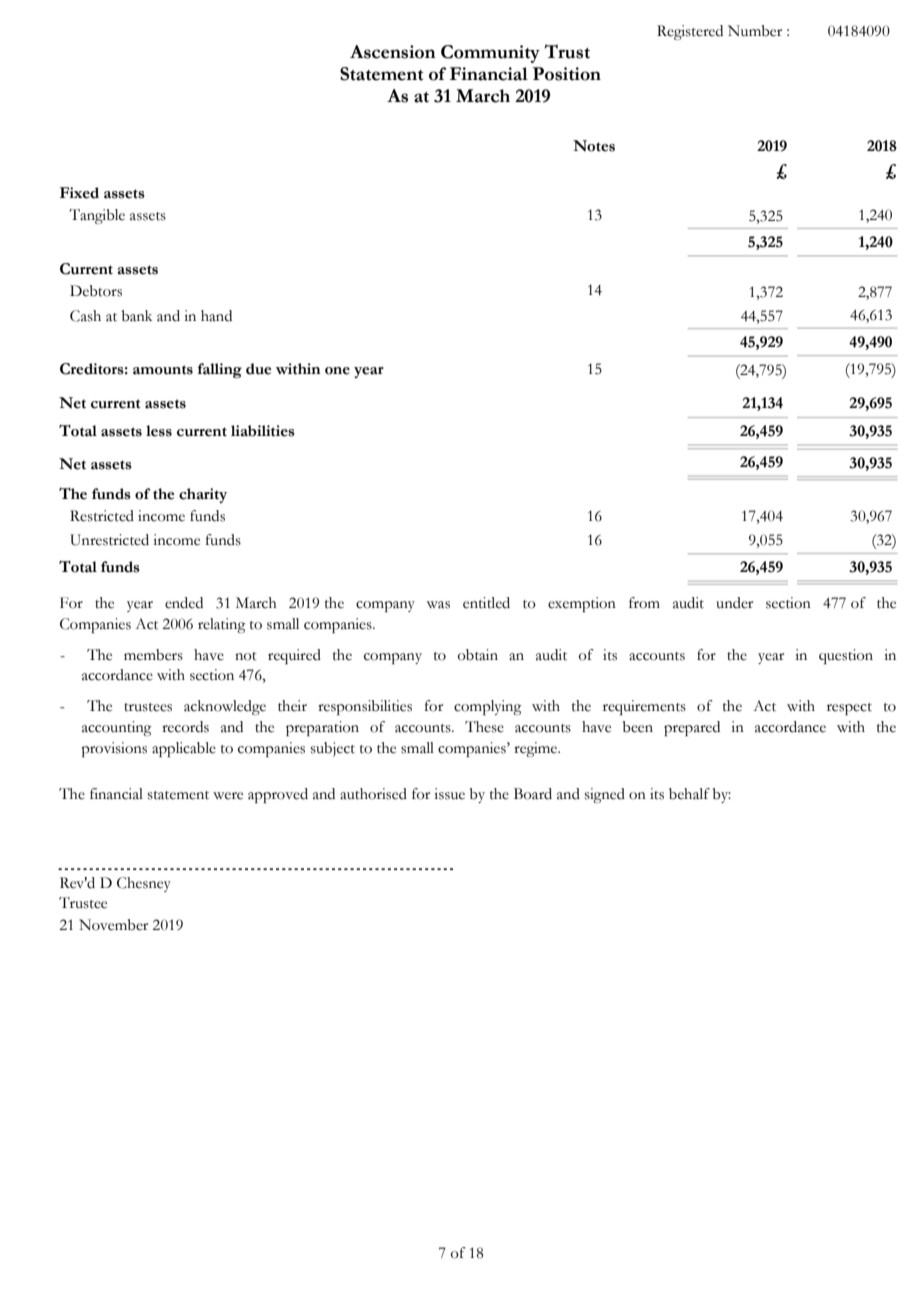 The image size is (924, 1307). I want to click on under, so click(734, 603).
